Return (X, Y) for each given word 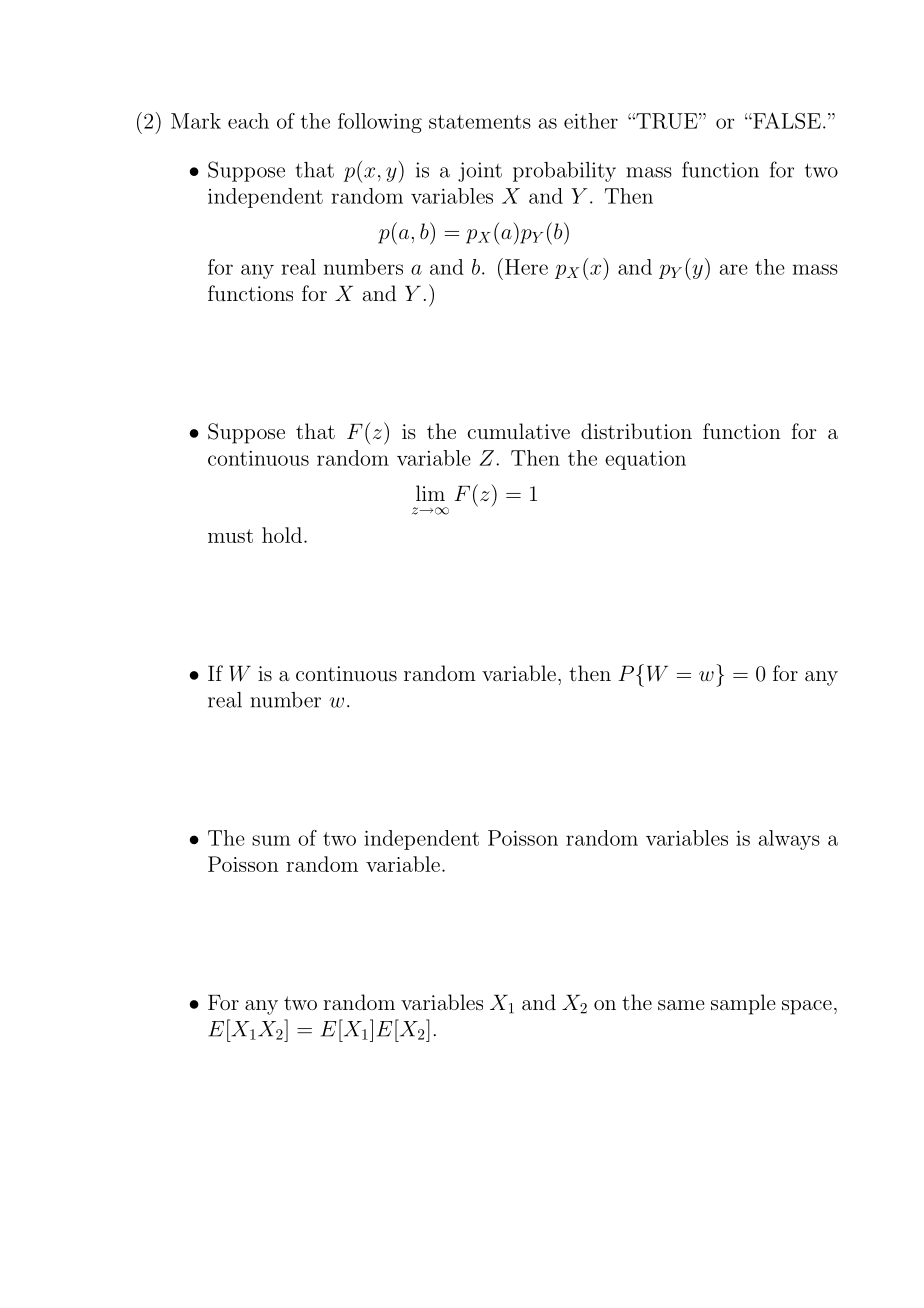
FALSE (786, 120)
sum (271, 840)
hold (282, 535)
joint (480, 172)
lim (430, 493)
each (248, 121)
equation (645, 460)
